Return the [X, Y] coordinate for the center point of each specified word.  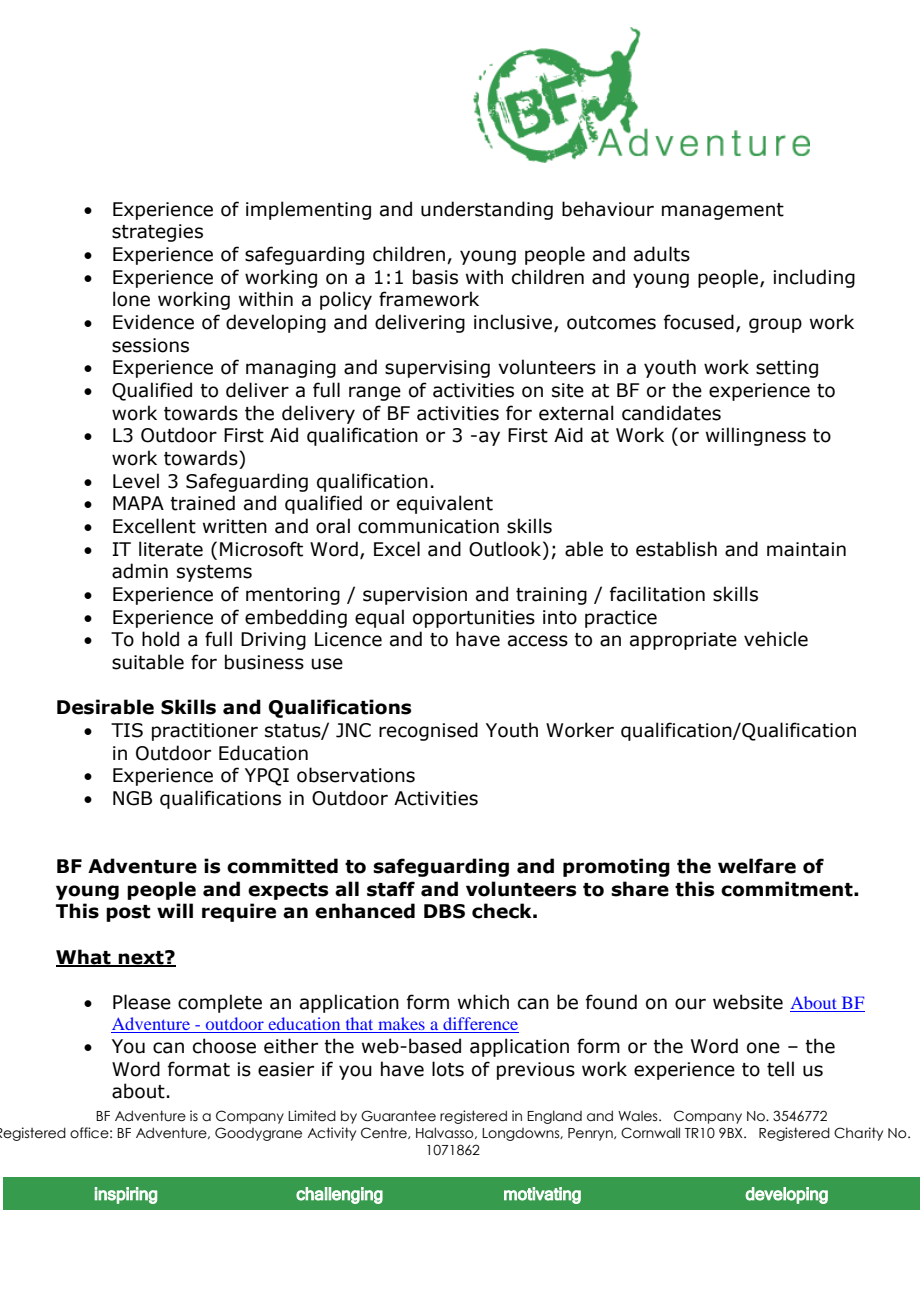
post [128, 913]
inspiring [126, 1195]
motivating [542, 1195]
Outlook [506, 549]
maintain [806, 549]
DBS [444, 911]
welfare [757, 866]
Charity [858, 1134]
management [723, 211]
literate [171, 549]
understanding [487, 210]
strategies [157, 233]
